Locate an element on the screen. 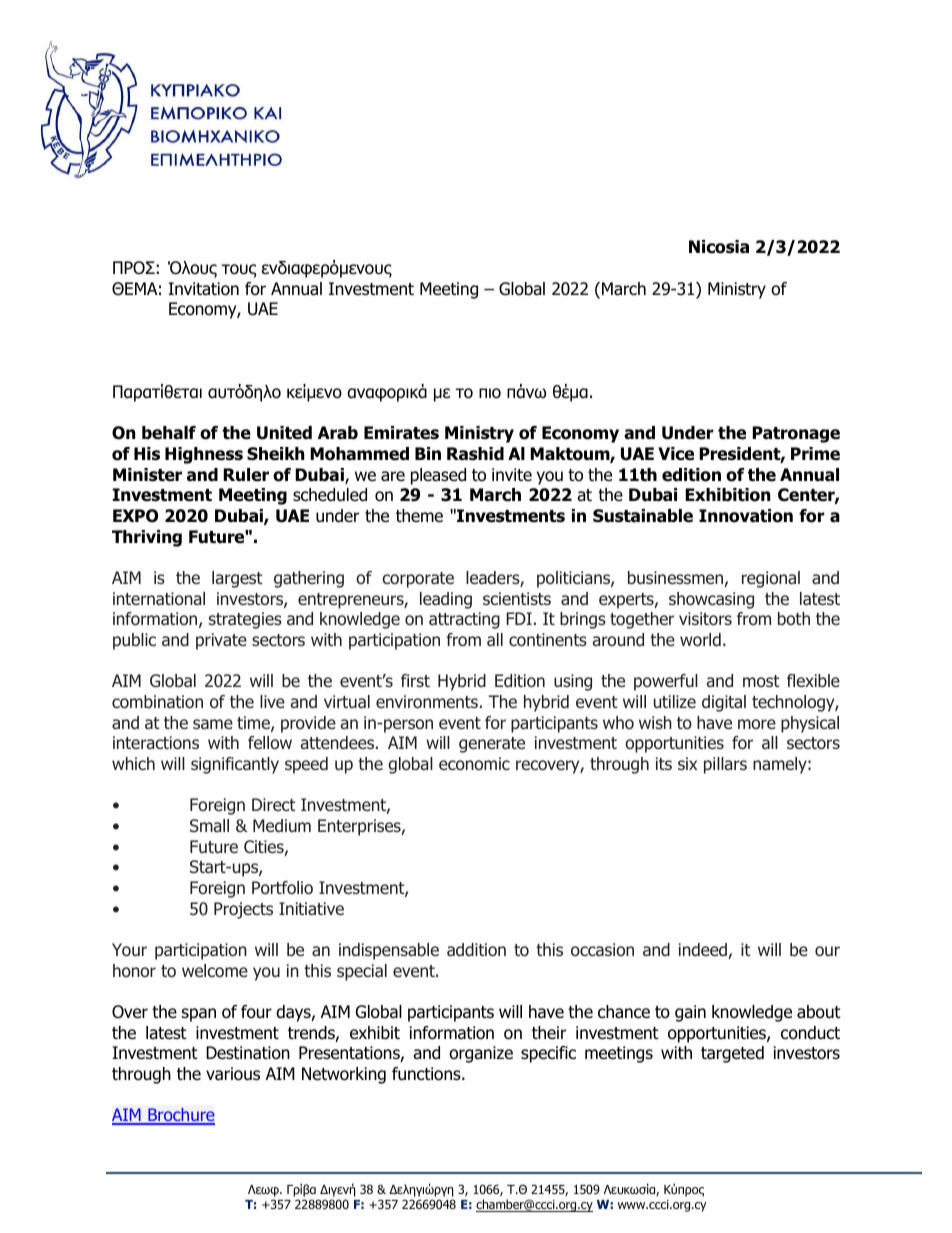 The height and width of the screenshot is (1233, 952). Patronage is located at coordinates (796, 434).
